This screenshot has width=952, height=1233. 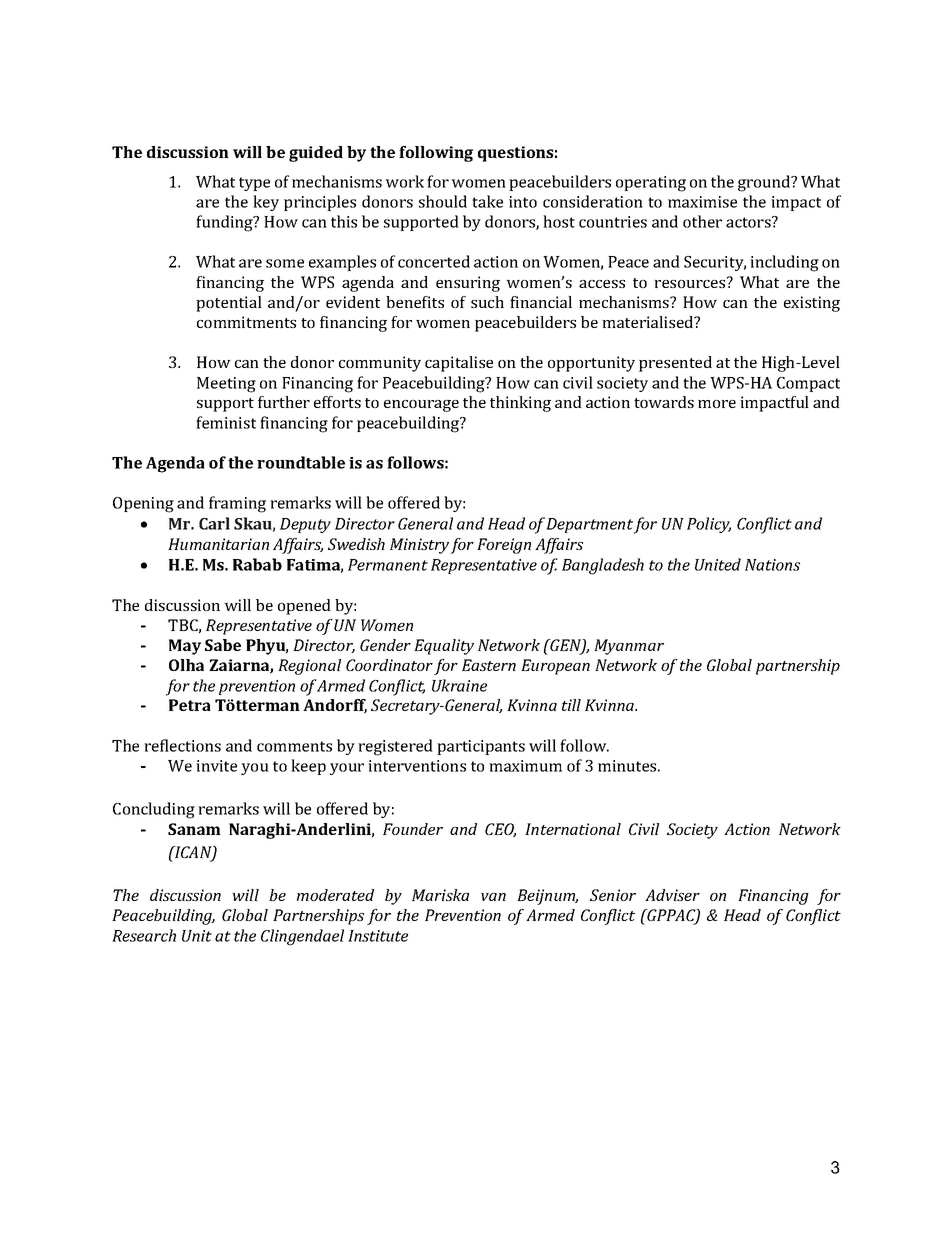 What do you see at coordinates (709, 525) in the screenshot?
I see `Policy` at bounding box center [709, 525].
